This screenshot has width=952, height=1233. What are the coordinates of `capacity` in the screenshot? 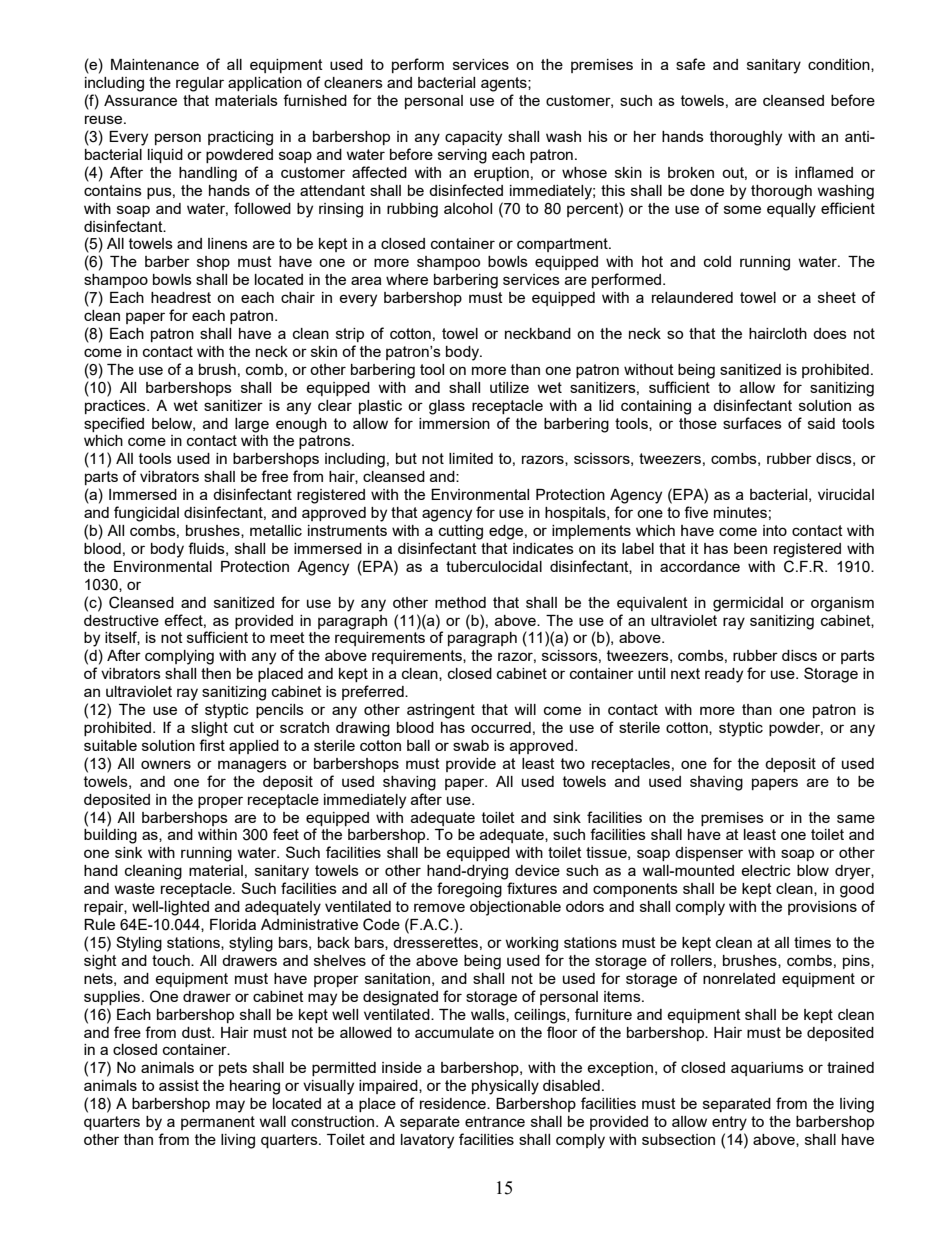 It's located at (473, 138).
